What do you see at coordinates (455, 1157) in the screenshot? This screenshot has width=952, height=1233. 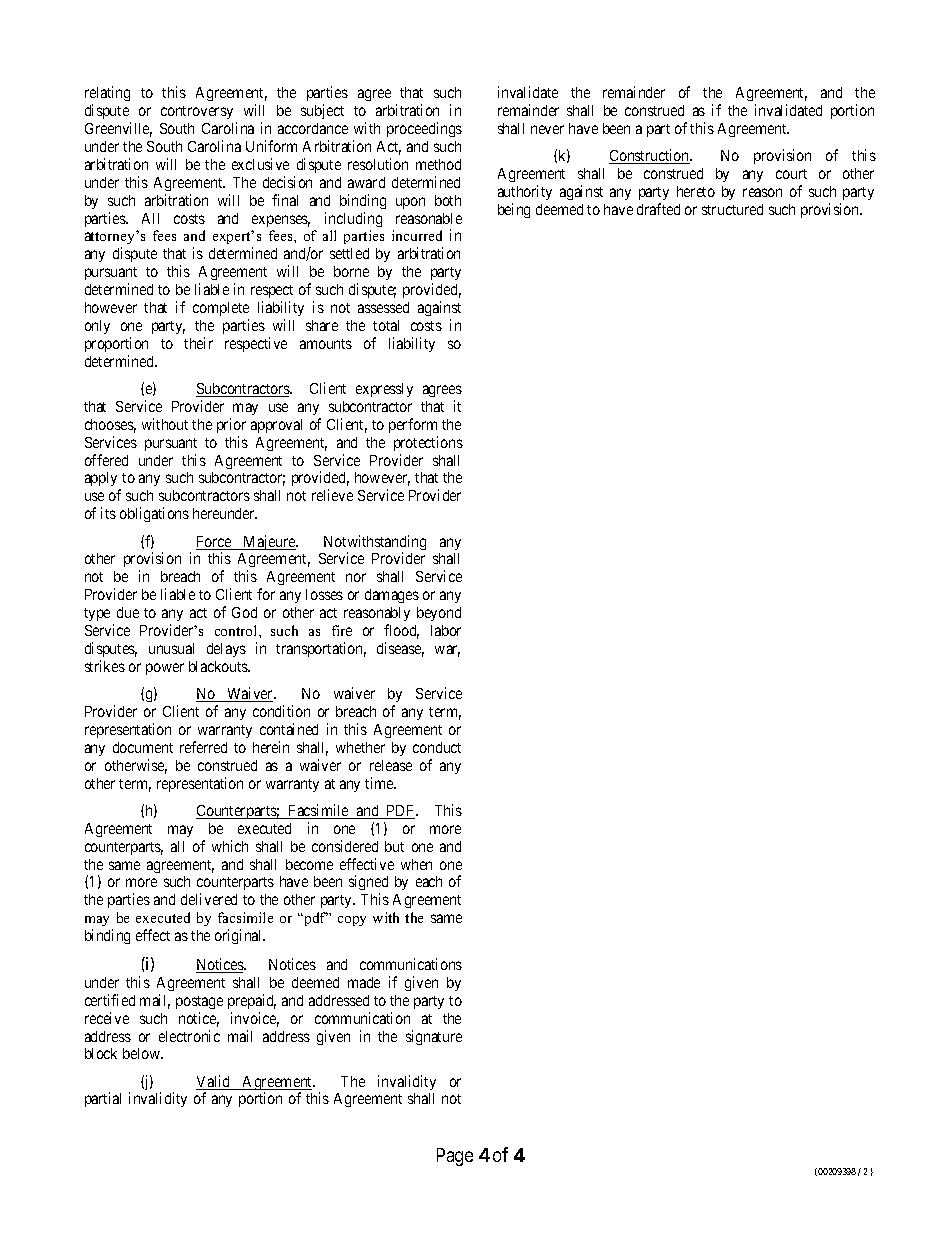 I see `Page` at bounding box center [455, 1157].
